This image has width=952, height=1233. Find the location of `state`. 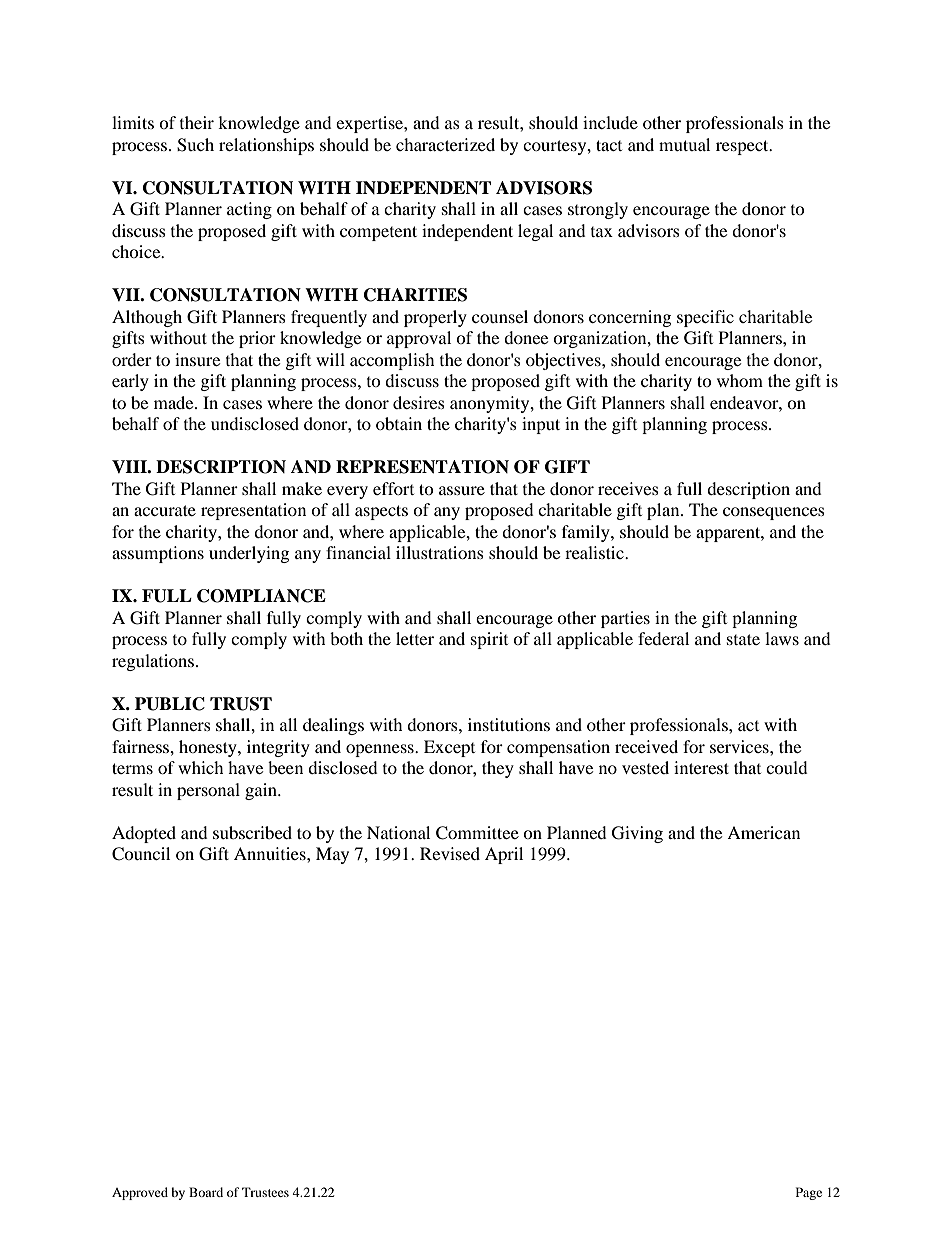

state is located at coordinates (743, 639).
